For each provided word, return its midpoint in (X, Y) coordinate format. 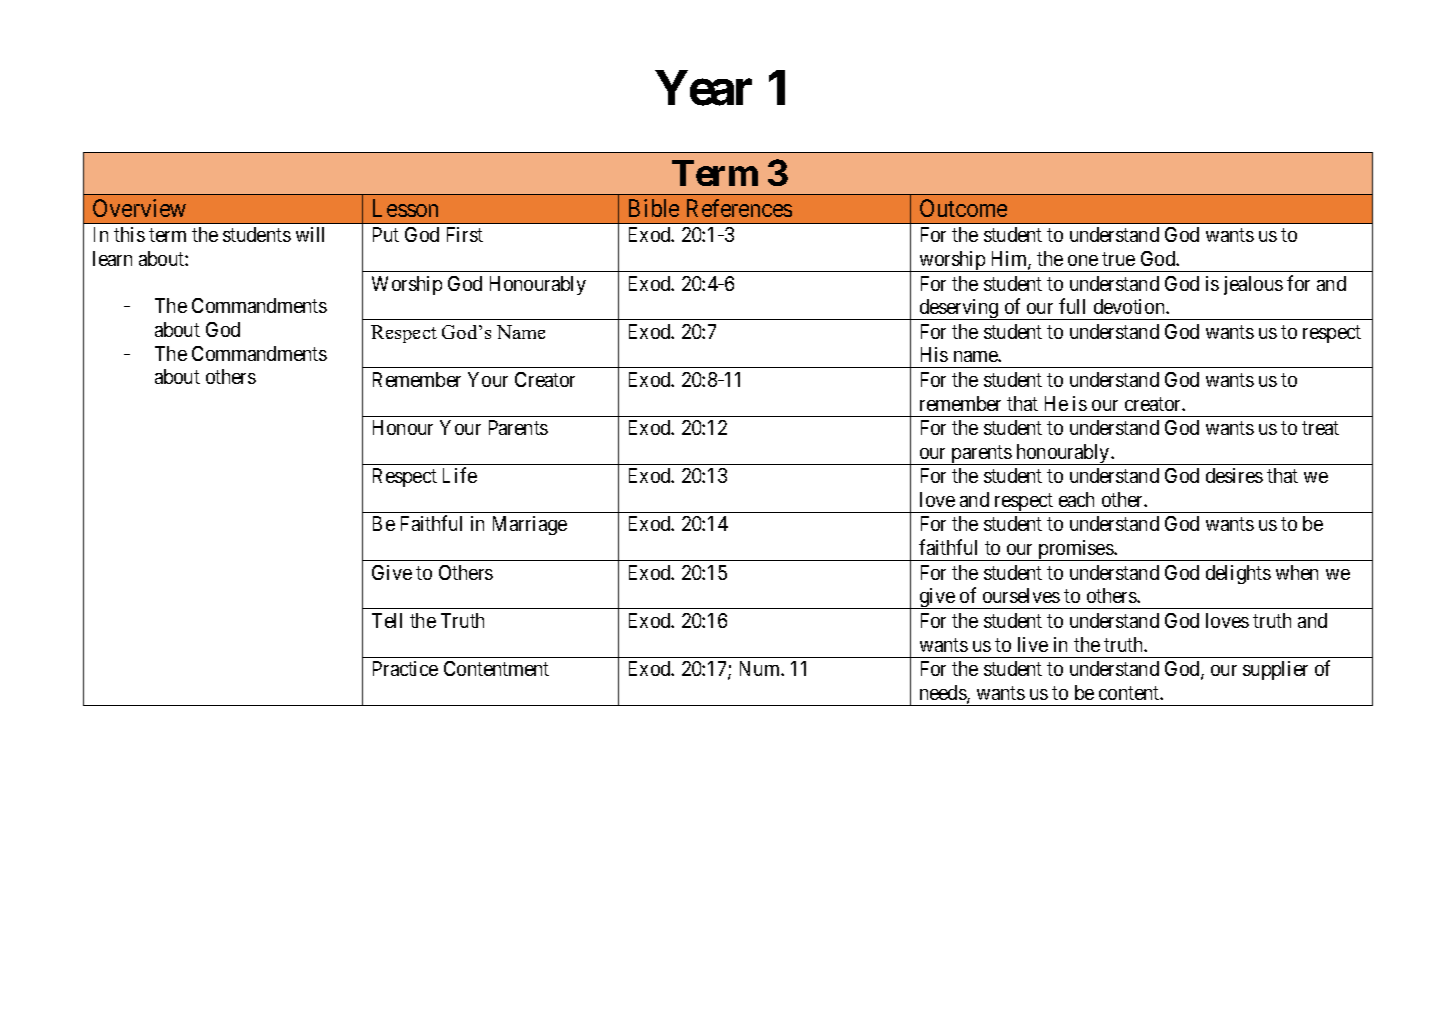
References (739, 208)
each (1076, 499)
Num (761, 668)
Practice (405, 668)
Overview (139, 208)
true (1118, 259)
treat (1320, 428)
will (310, 234)
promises (1075, 550)
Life (460, 475)
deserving (959, 309)
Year (704, 88)
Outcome (963, 208)
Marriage (530, 525)
